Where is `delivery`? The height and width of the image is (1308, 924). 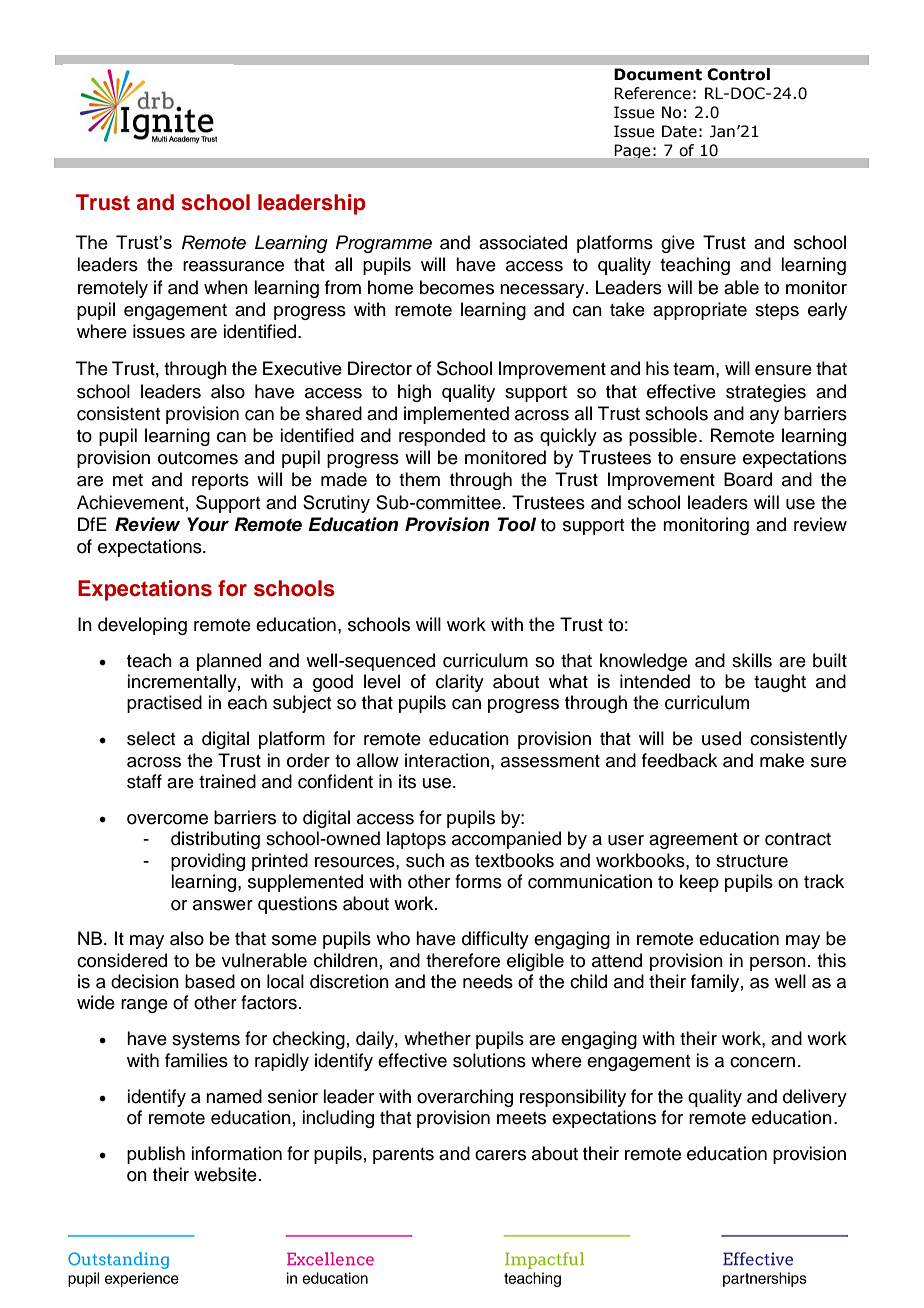
delivery is located at coordinates (815, 1098).
